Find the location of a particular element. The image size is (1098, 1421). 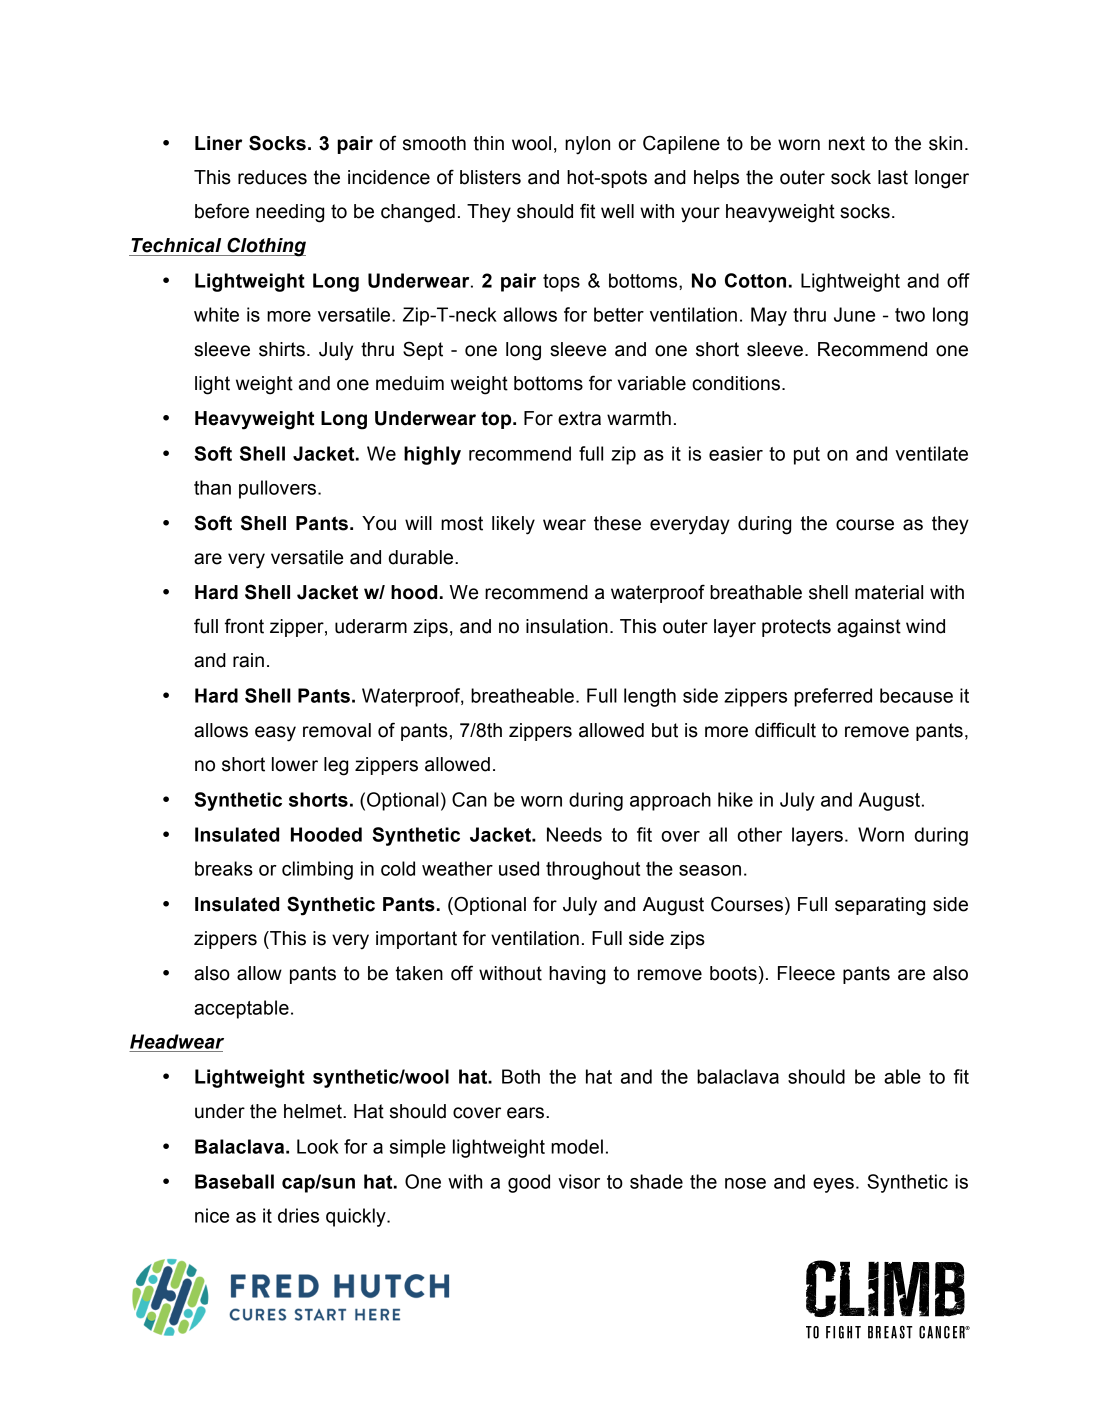

put is located at coordinates (807, 456).
